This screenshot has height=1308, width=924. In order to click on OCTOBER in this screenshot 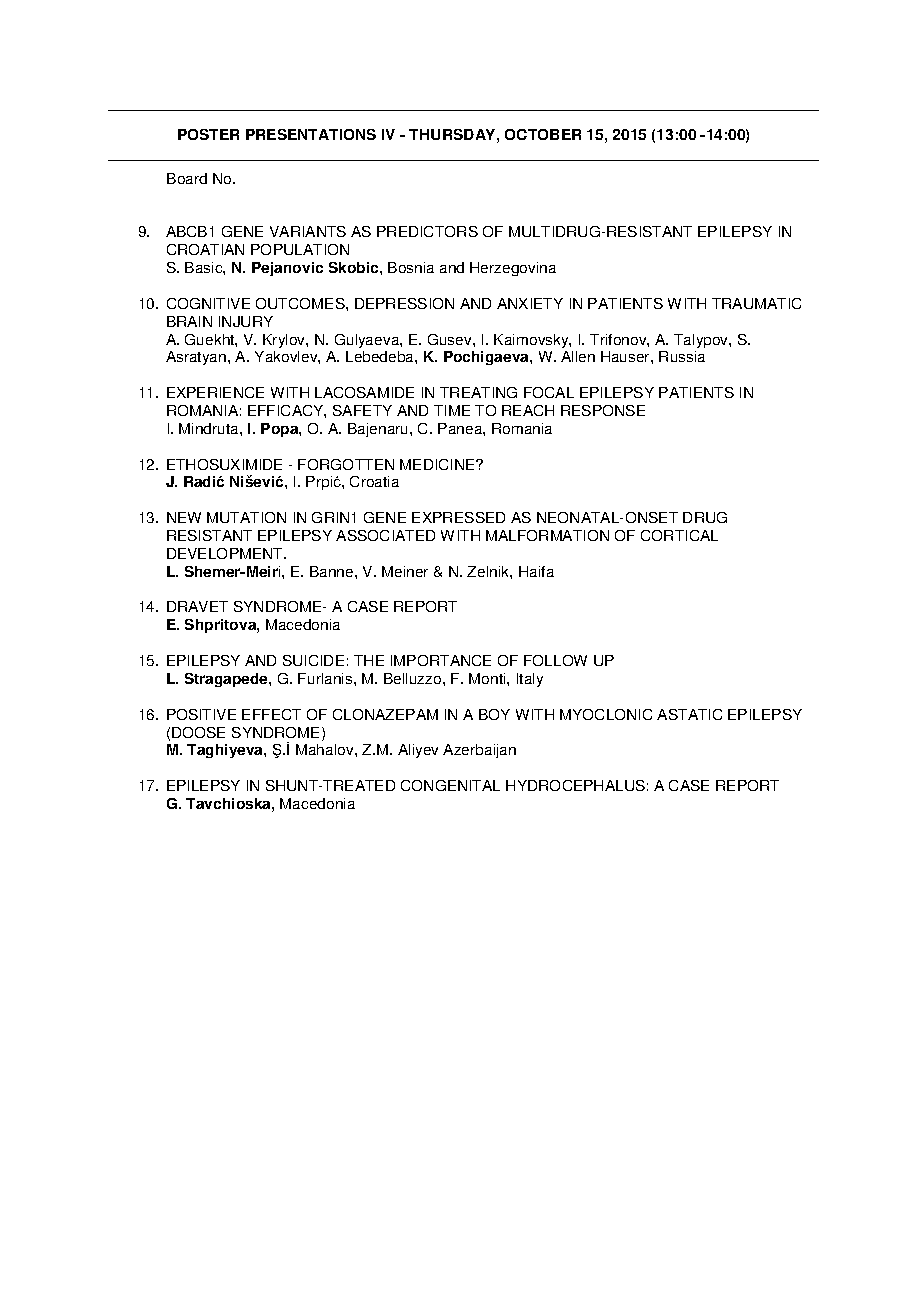, I will do `click(543, 134)`.
